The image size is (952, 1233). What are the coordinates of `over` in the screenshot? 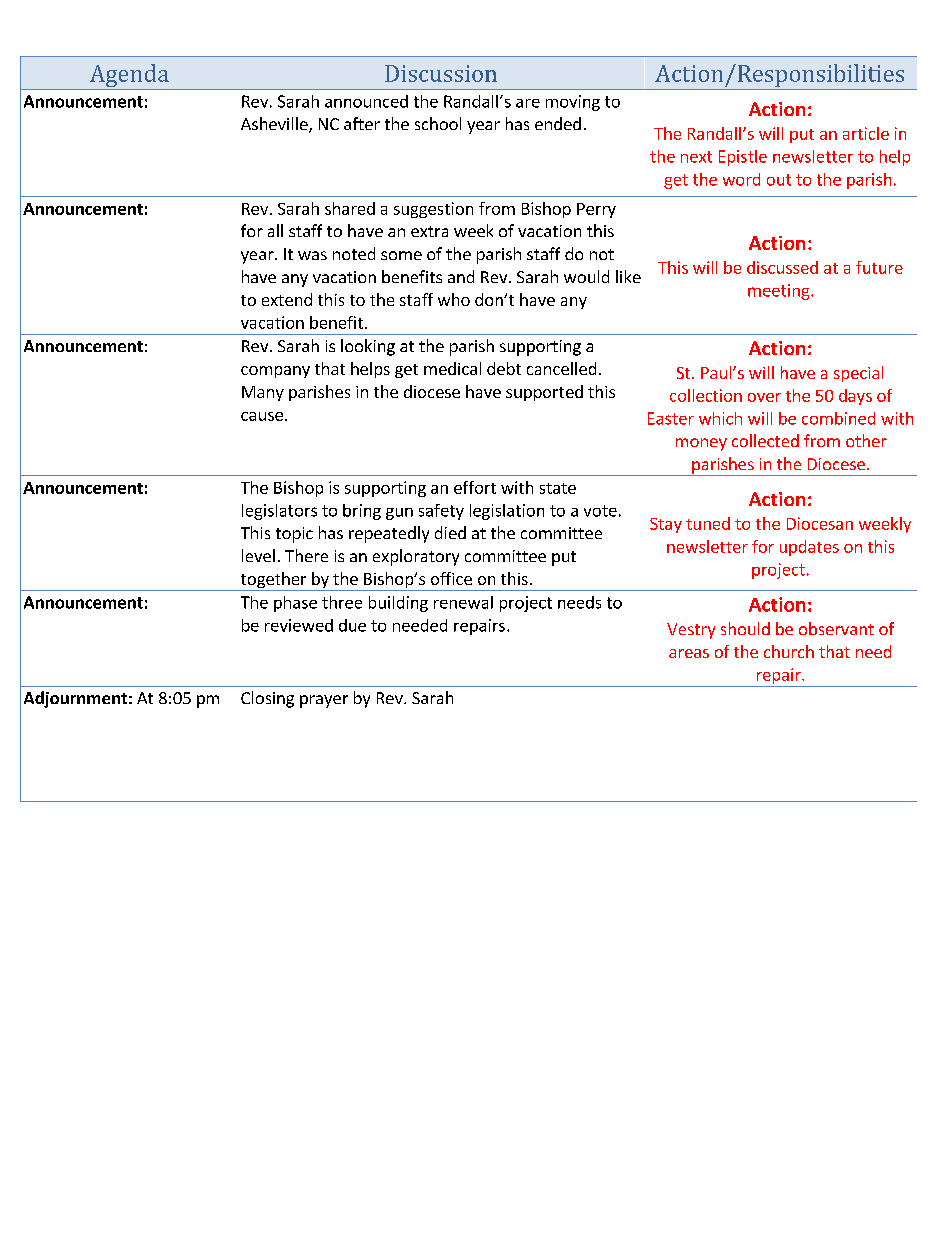 It's located at (764, 397).
